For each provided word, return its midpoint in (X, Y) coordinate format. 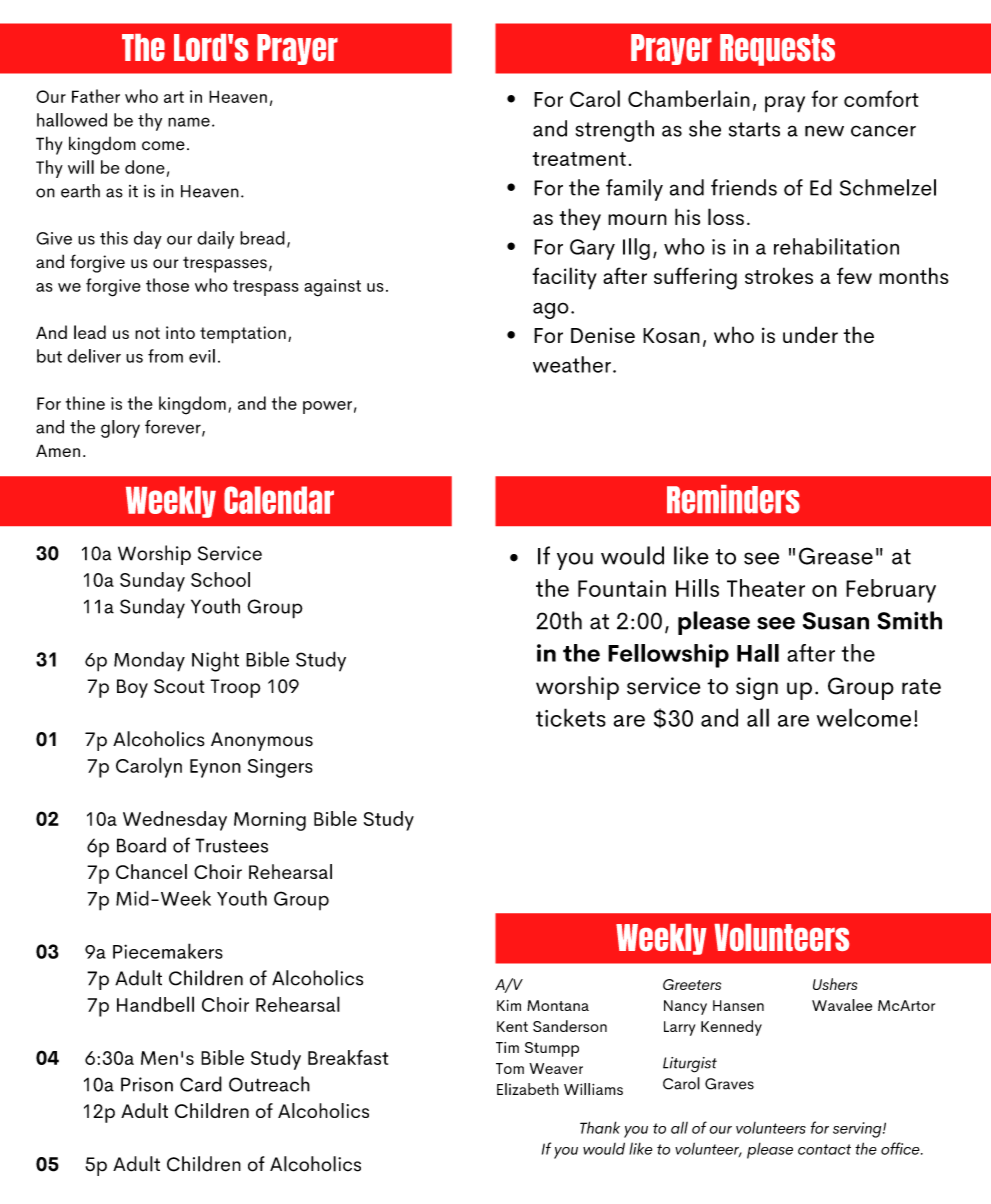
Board (141, 845)
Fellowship (668, 656)
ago (551, 310)
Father (96, 96)
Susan (836, 621)
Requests (777, 50)
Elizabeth (528, 1089)
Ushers (835, 984)
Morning (270, 821)
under (810, 334)
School (220, 579)
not (147, 333)
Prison (147, 1084)
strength (615, 131)
